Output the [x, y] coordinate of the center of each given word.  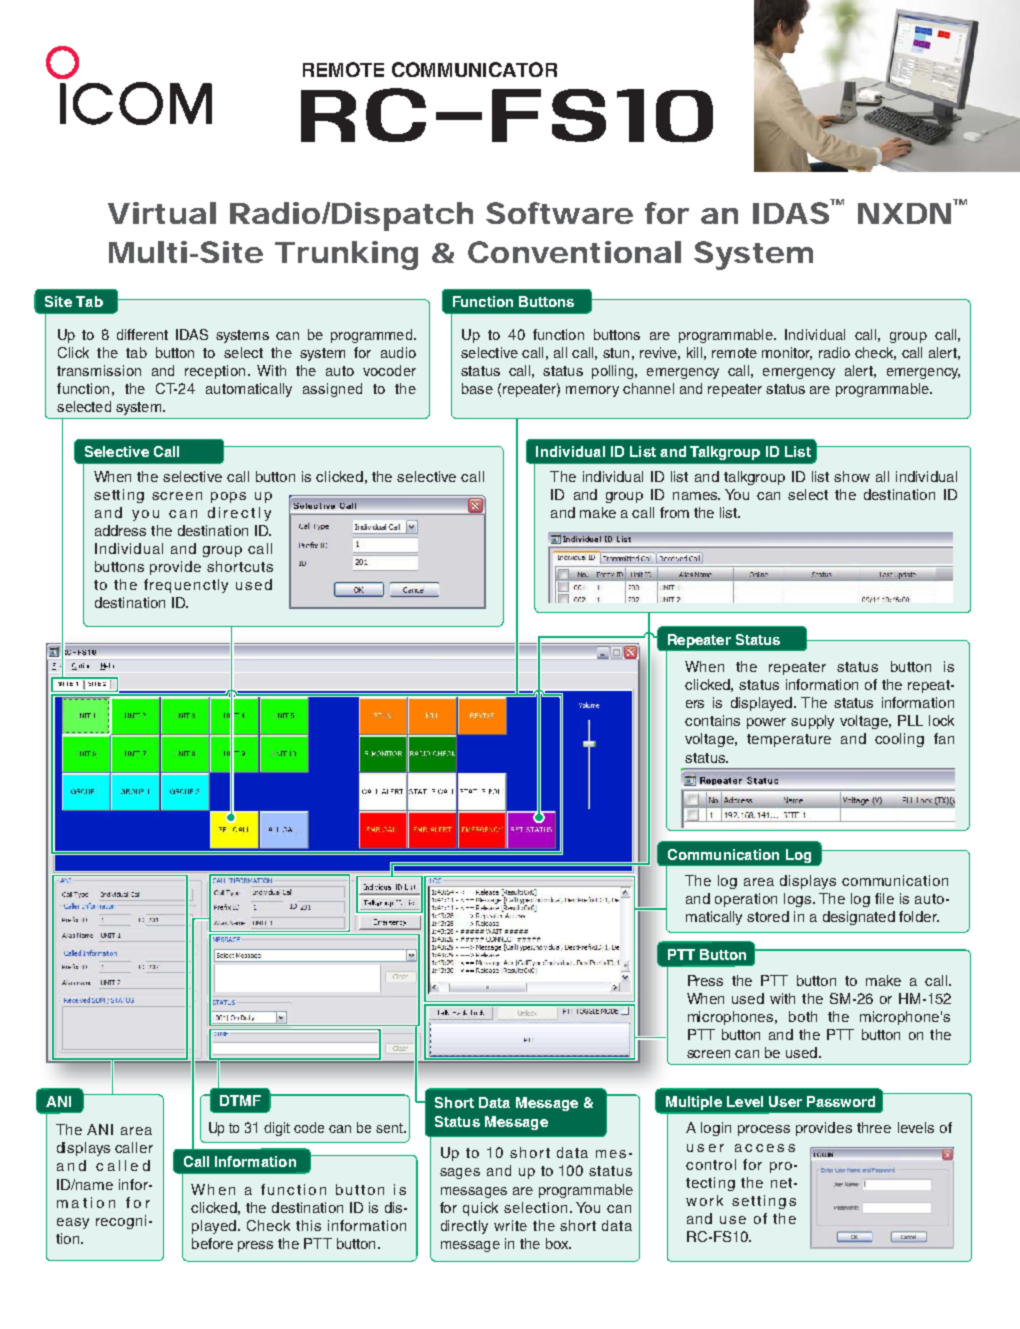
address [120, 530]
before [212, 1243]
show [852, 476]
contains [712, 720]
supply [812, 722]
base [477, 388]
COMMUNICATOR [474, 69]
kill [694, 352]
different [142, 334]
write [510, 1225]
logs [799, 900]
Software [559, 213]
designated [859, 918]
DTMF [240, 1100]
